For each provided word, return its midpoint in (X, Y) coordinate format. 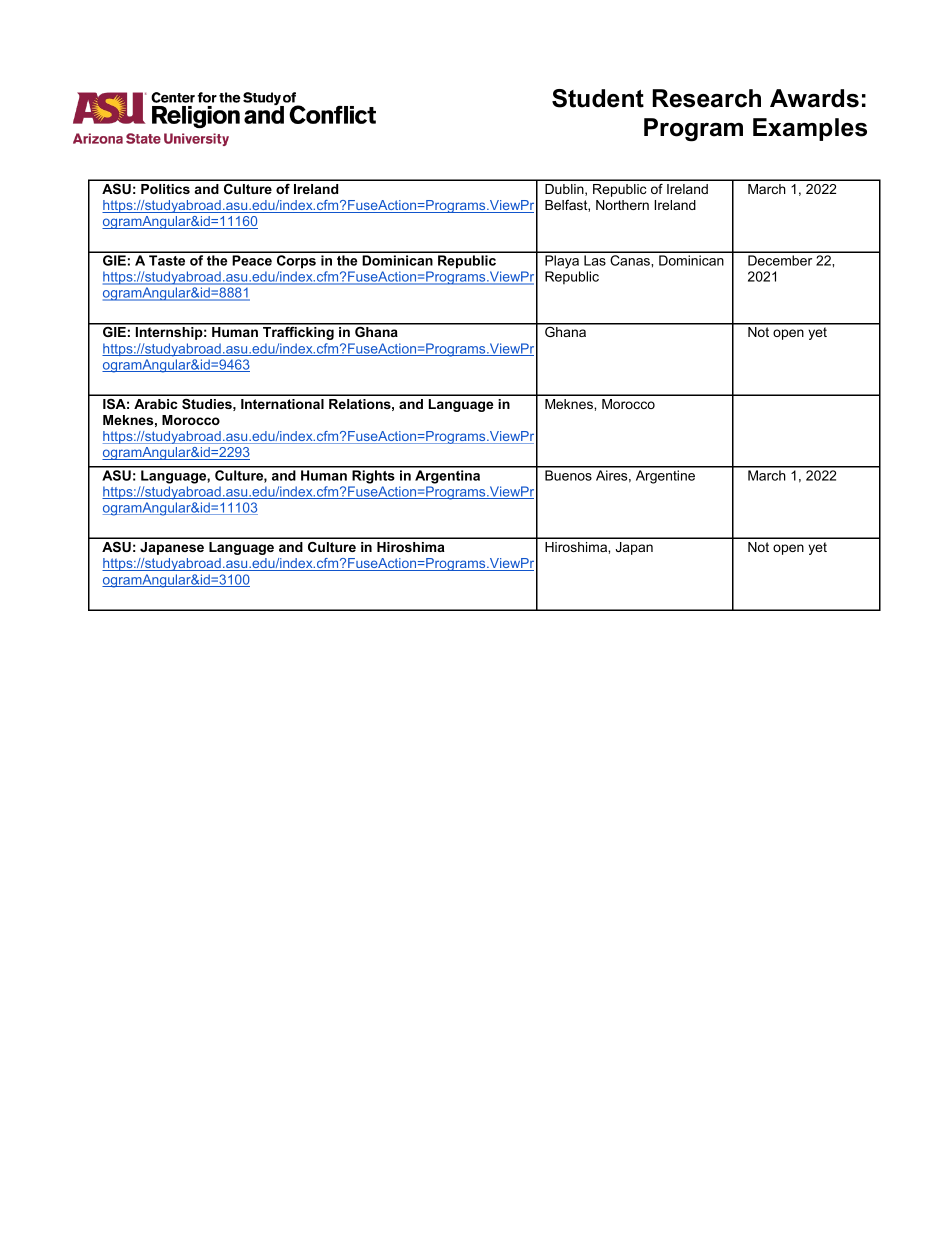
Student (598, 98)
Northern (622, 205)
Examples (810, 129)
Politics (165, 189)
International (282, 404)
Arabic (155, 404)
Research (707, 98)
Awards (814, 98)
